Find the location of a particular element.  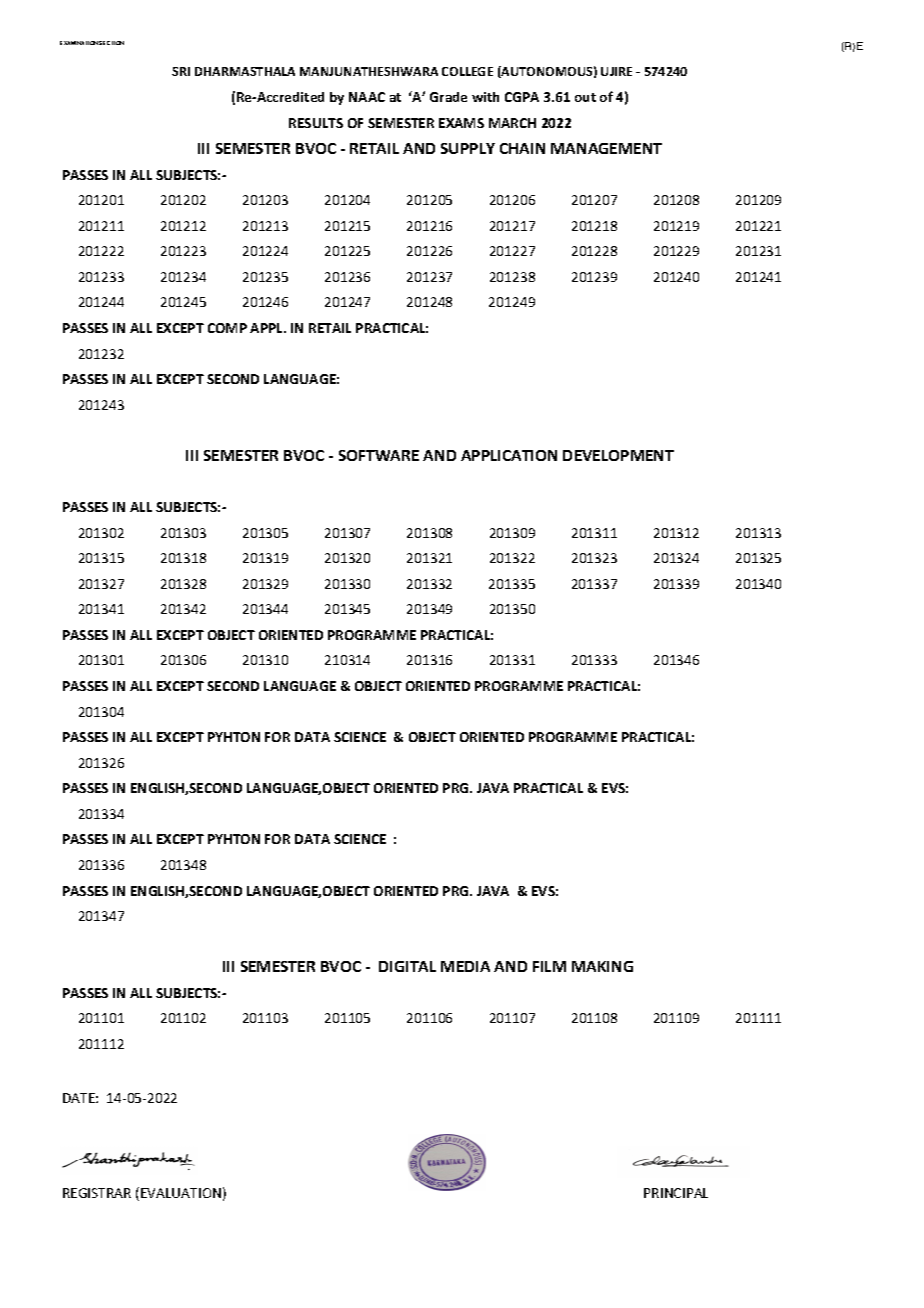

PRINCIPAL is located at coordinates (676, 1193).
